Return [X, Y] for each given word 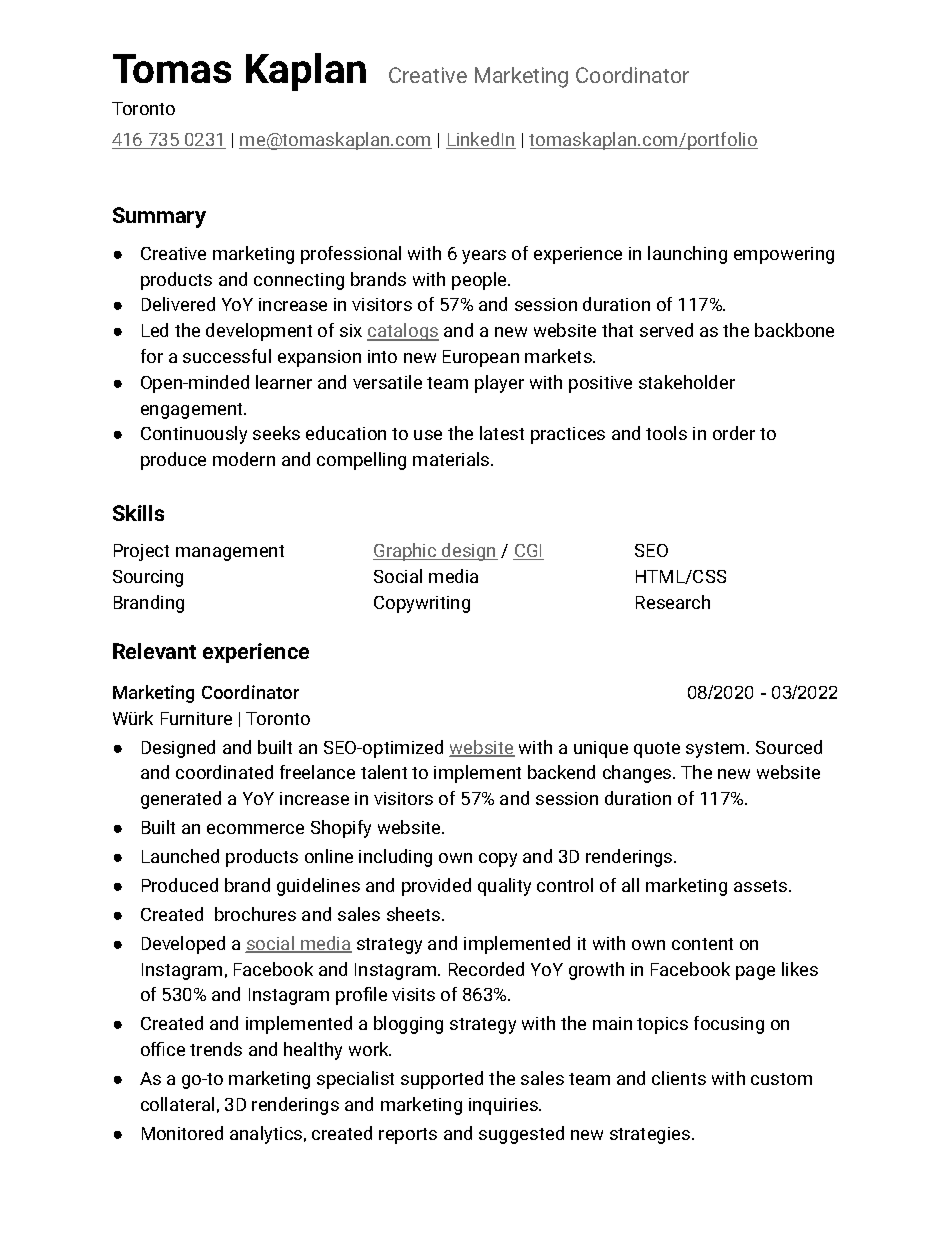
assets [762, 886]
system [715, 750]
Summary [159, 217]
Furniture [196, 718]
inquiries [504, 1106]
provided [436, 887]
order [734, 433]
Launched [180, 856]
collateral [177, 1104]
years [484, 257]
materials [452, 459]
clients [679, 1078]
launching [687, 255]
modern [244, 459]
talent [384, 772]
